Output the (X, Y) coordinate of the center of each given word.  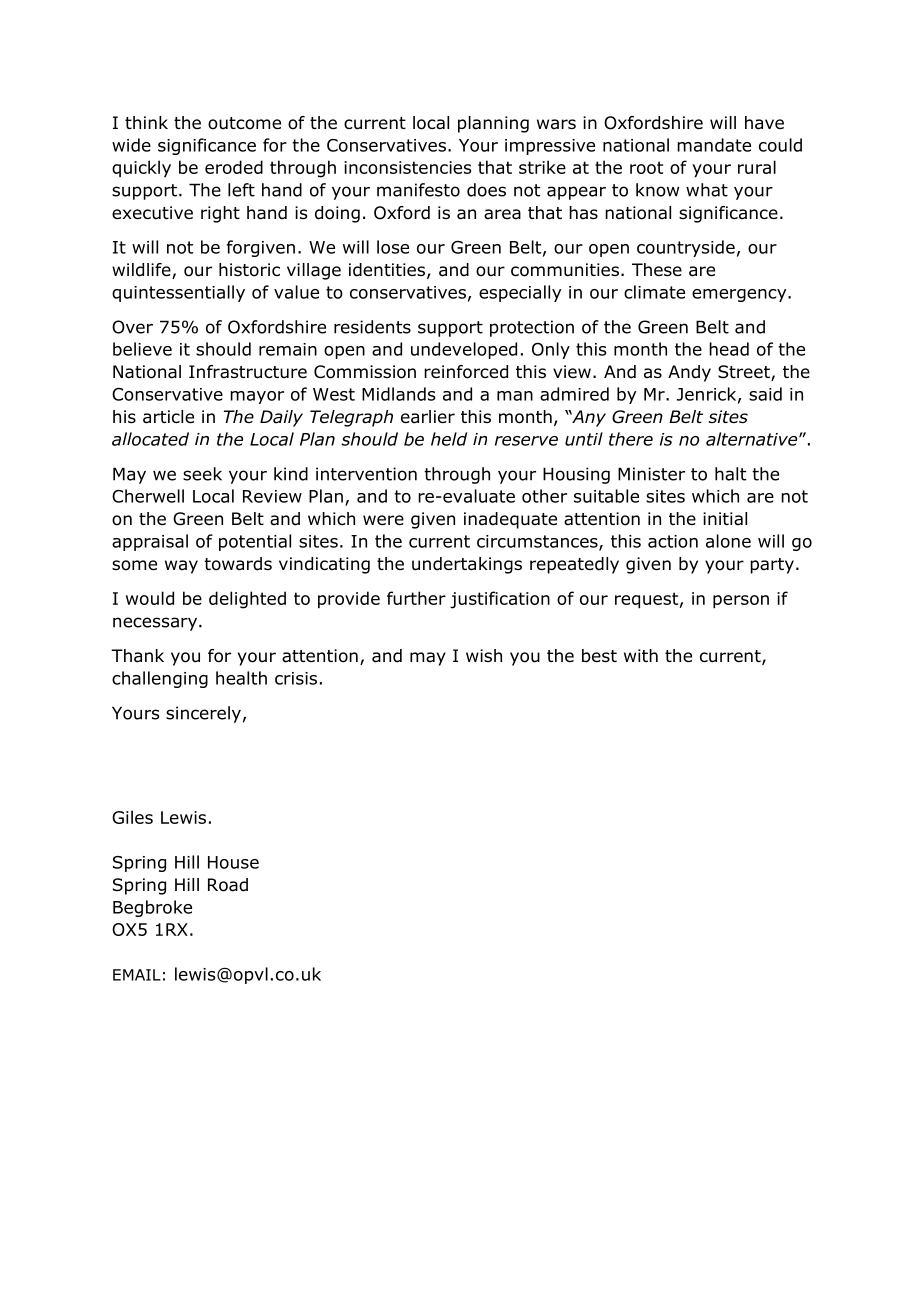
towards (238, 564)
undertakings (467, 565)
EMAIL (137, 975)
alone (728, 541)
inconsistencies (407, 167)
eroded (234, 167)
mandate (714, 145)
